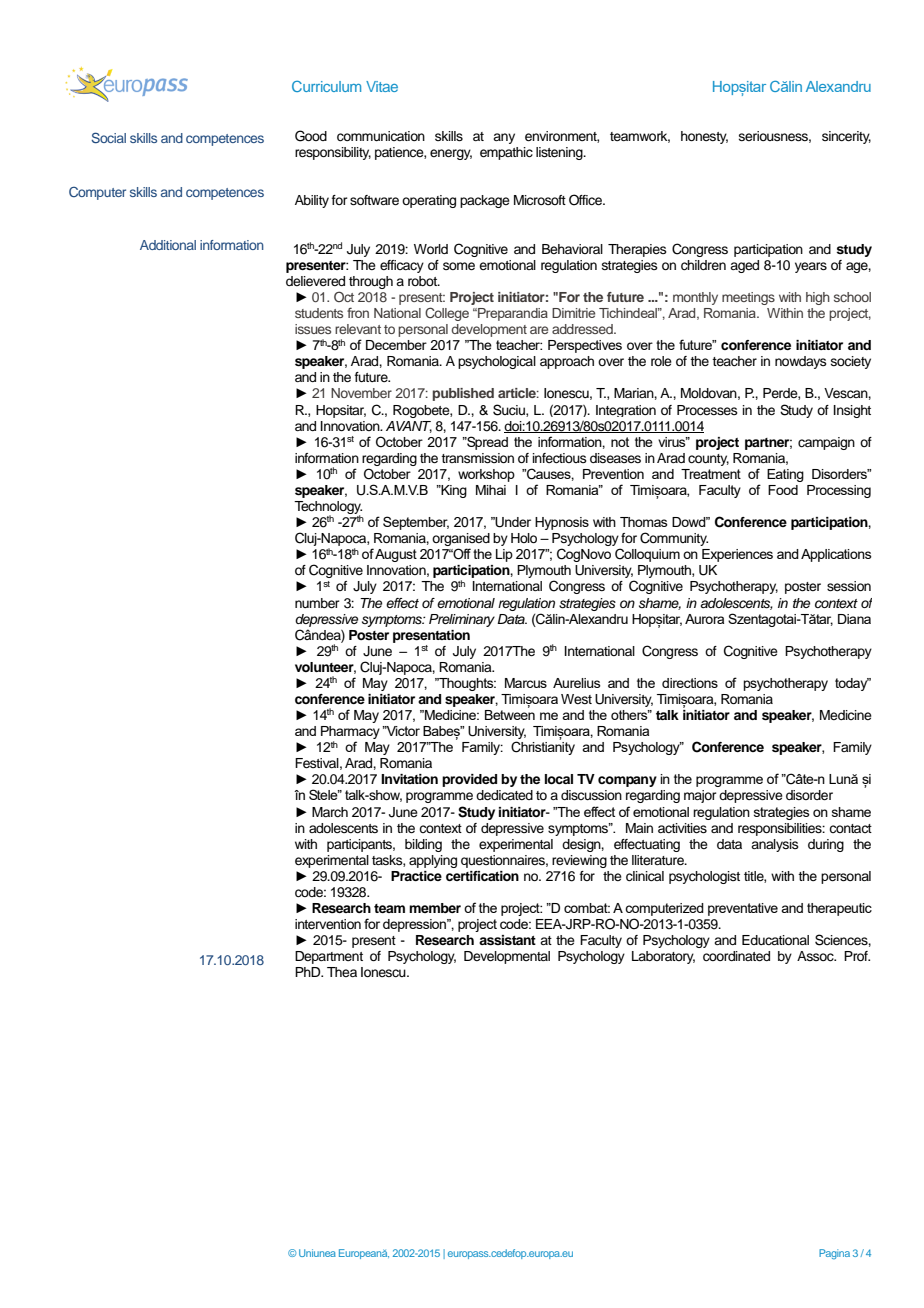  What do you see at coordinates (704, 137) in the document?
I see `honesty` at bounding box center [704, 137].
